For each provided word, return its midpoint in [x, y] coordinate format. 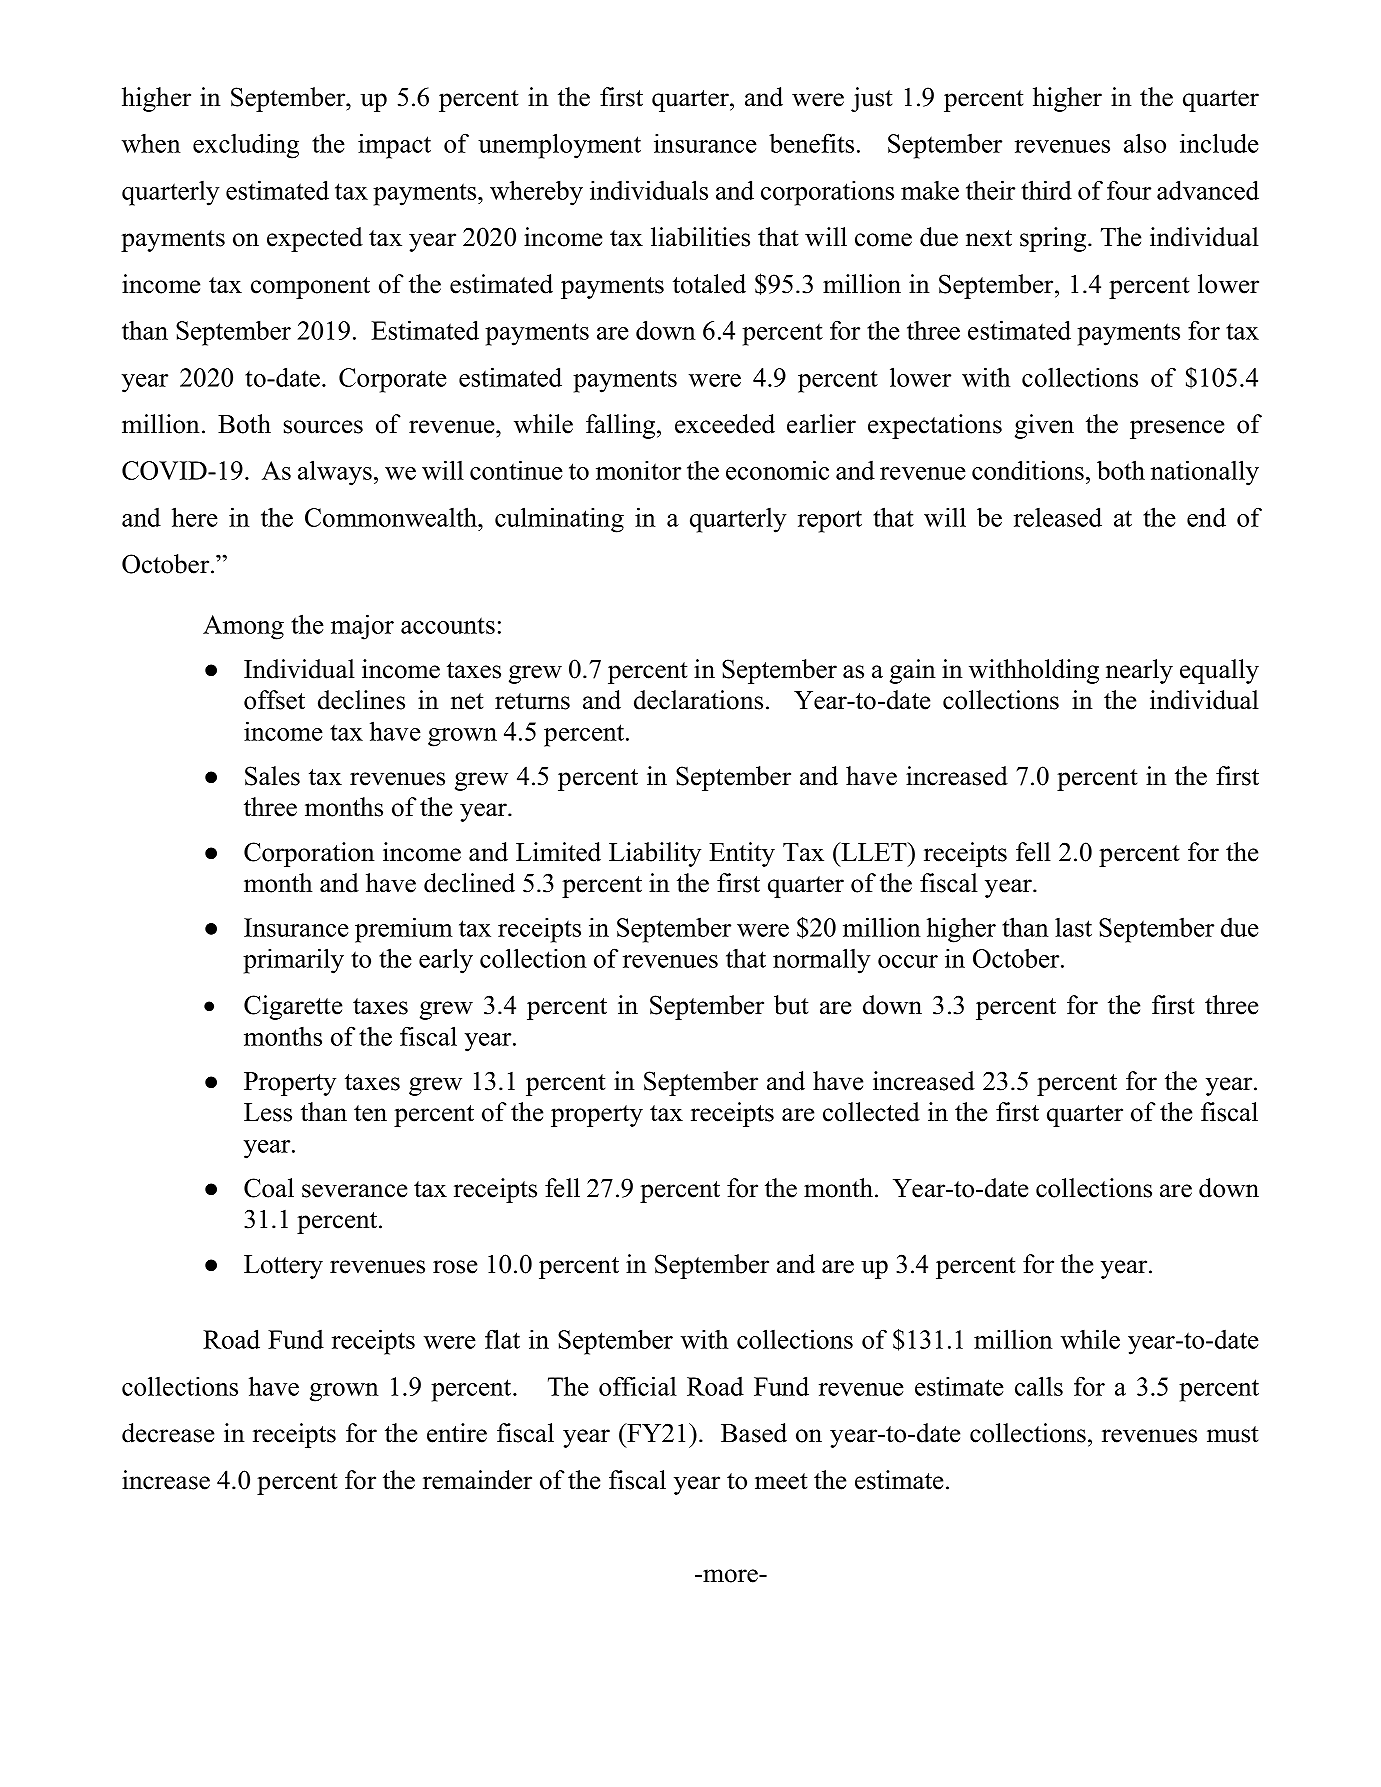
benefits [811, 143]
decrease [168, 1433]
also [1145, 143]
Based [754, 1433]
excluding [246, 146]
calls [1039, 1386]
